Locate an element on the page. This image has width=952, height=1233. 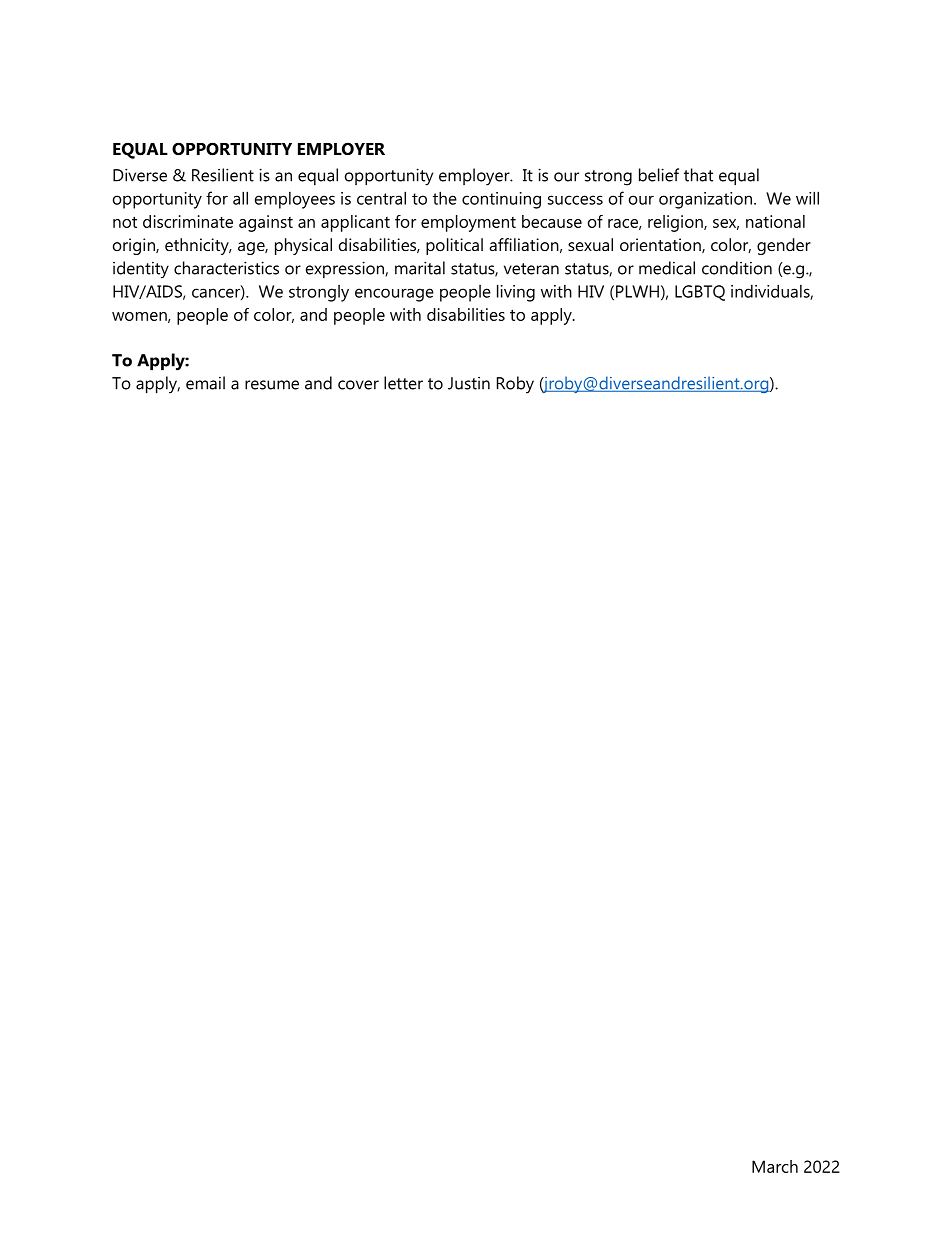
condition is located at coordinates (737, 268).
